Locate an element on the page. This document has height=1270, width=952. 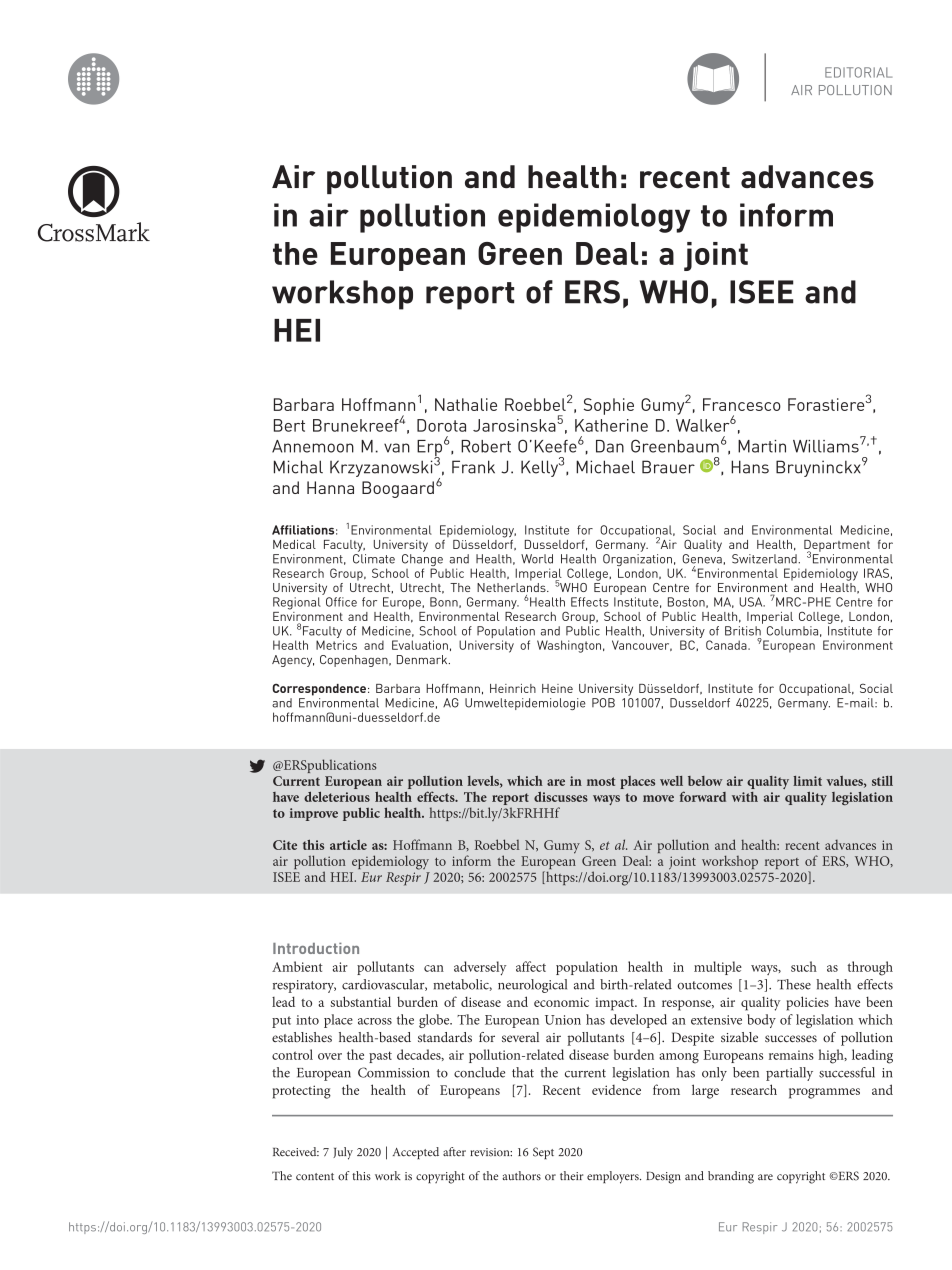
Francesco is located at coordinates (742, 404).
